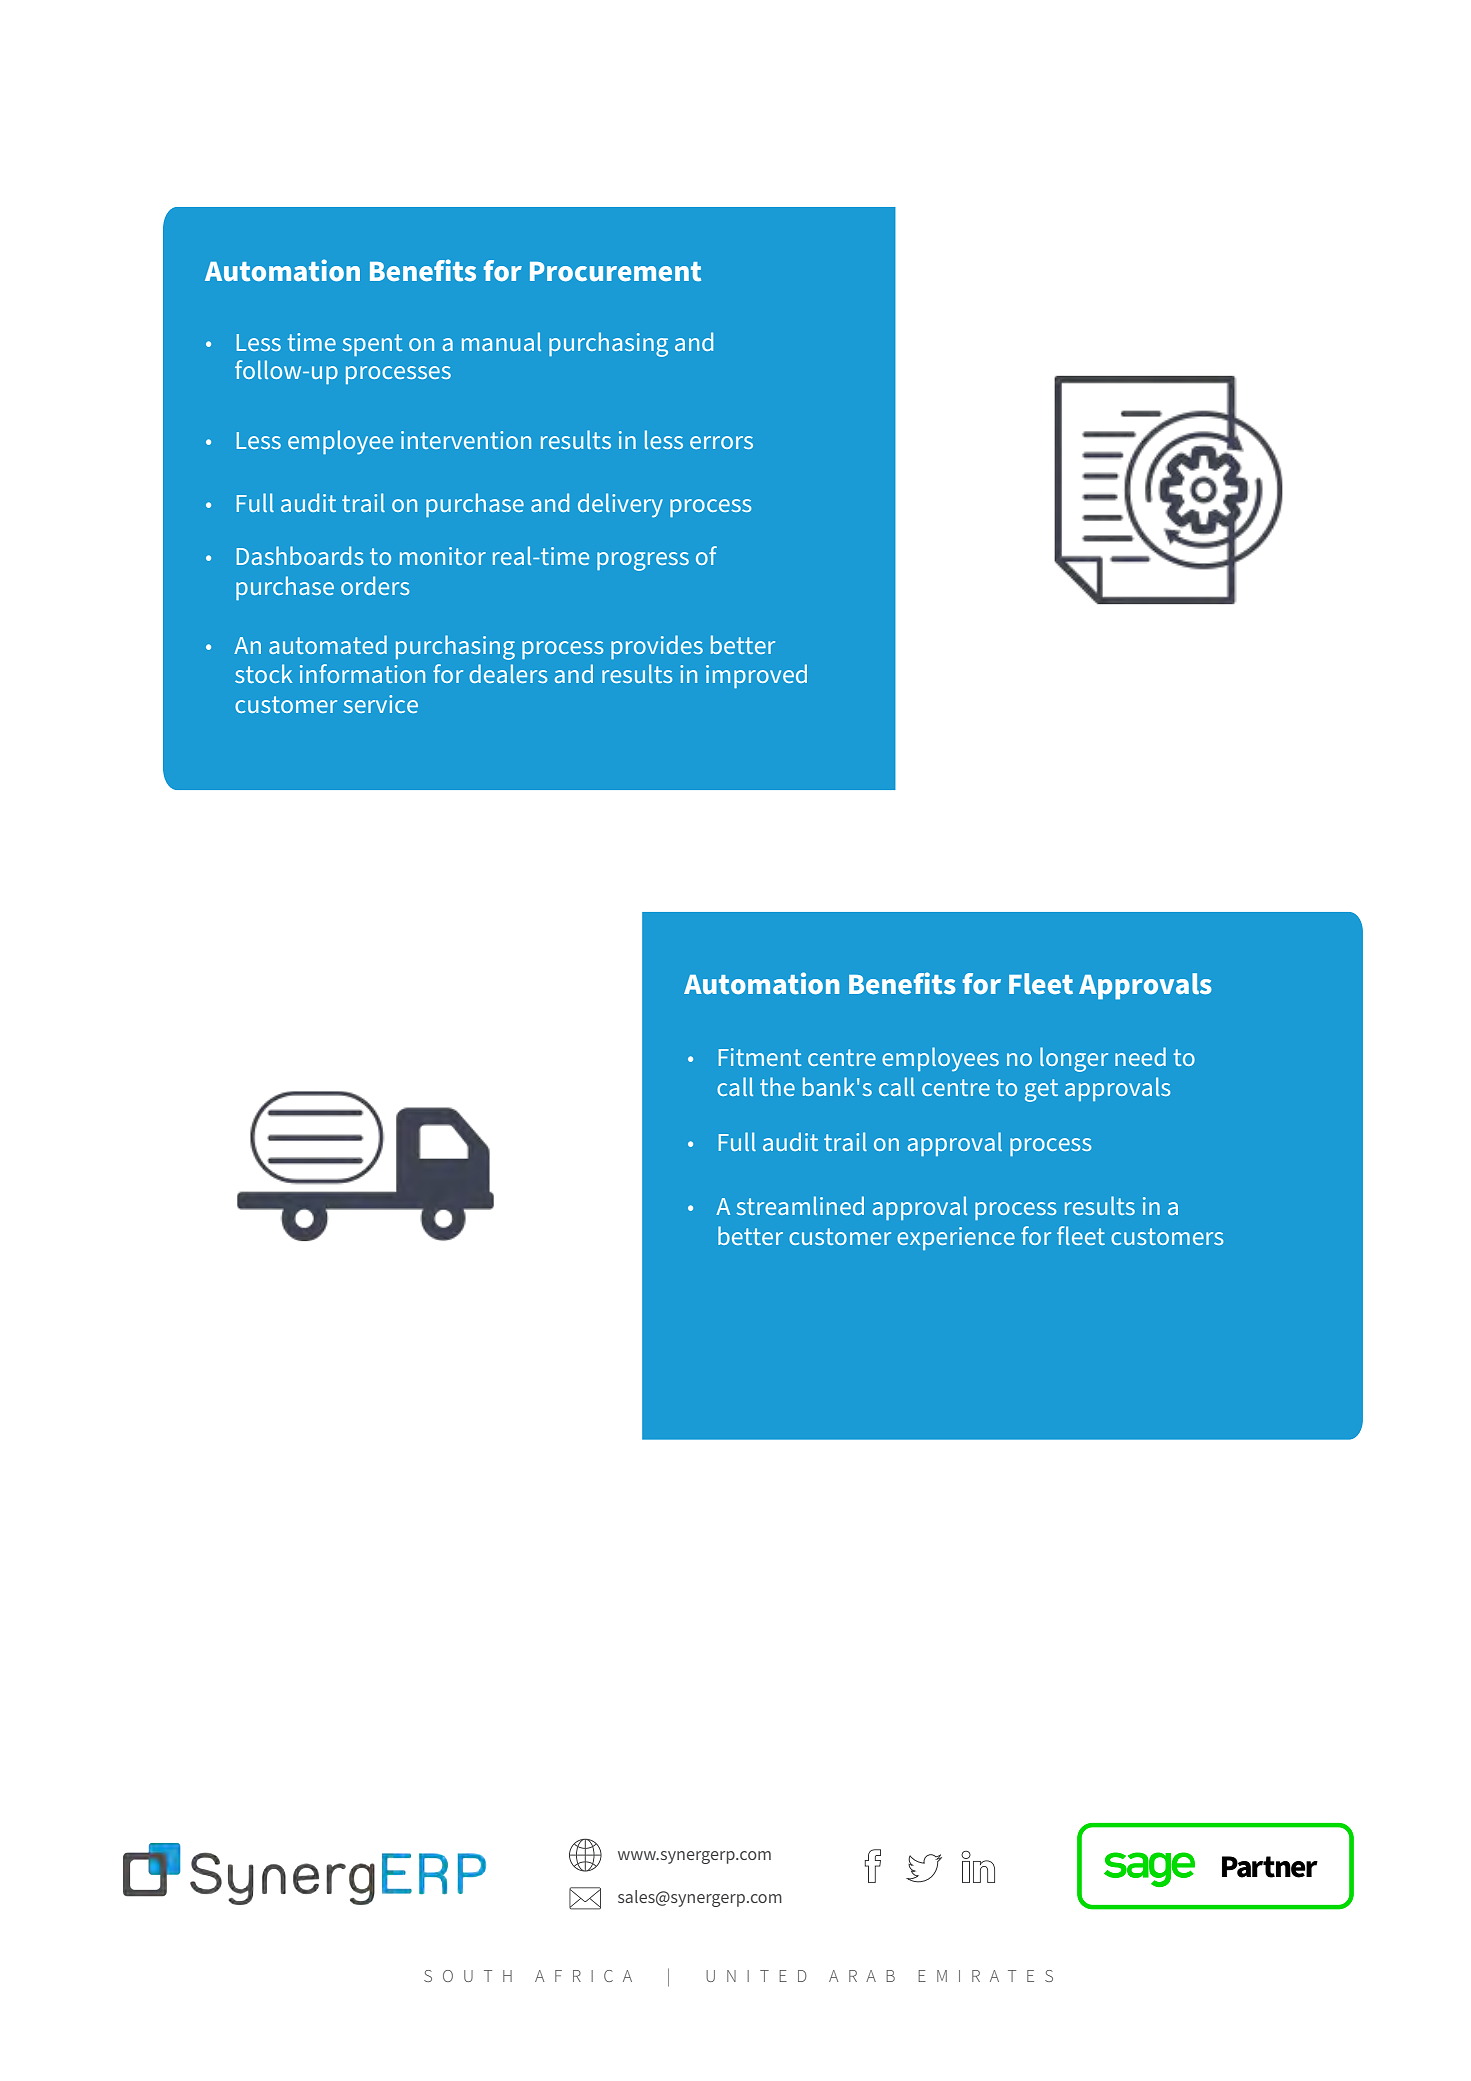 The height and width of the document is (2081, 1471). Describe the element at coordinates (756, 676) in the document. I see `improved` at that location.
